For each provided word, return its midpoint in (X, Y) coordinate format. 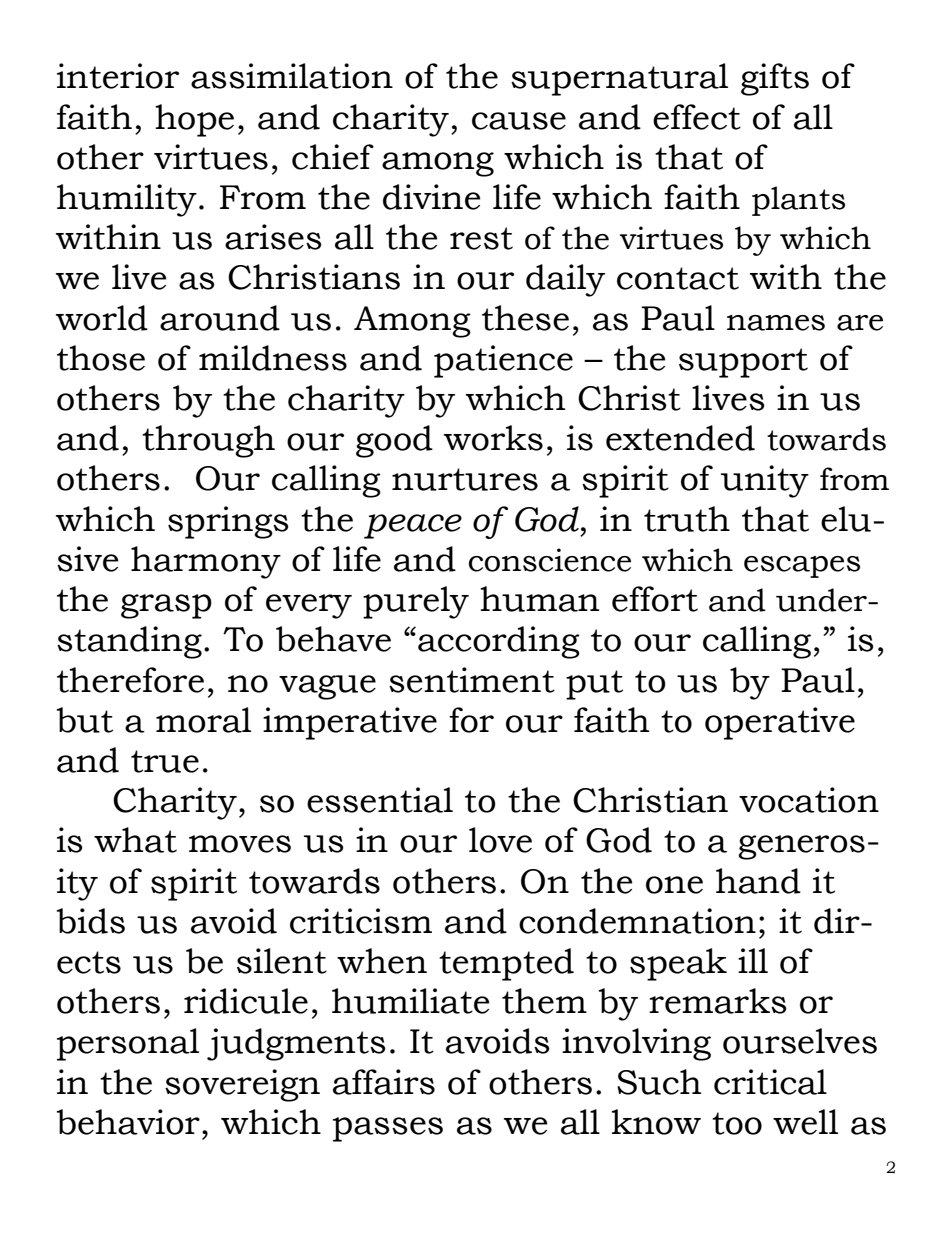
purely (416, 602)
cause (519, 121)
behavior (128, 1122)
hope (194, 120)
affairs (384, 1082)
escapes (802, 567)
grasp (166, 606)
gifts (775, 79)
